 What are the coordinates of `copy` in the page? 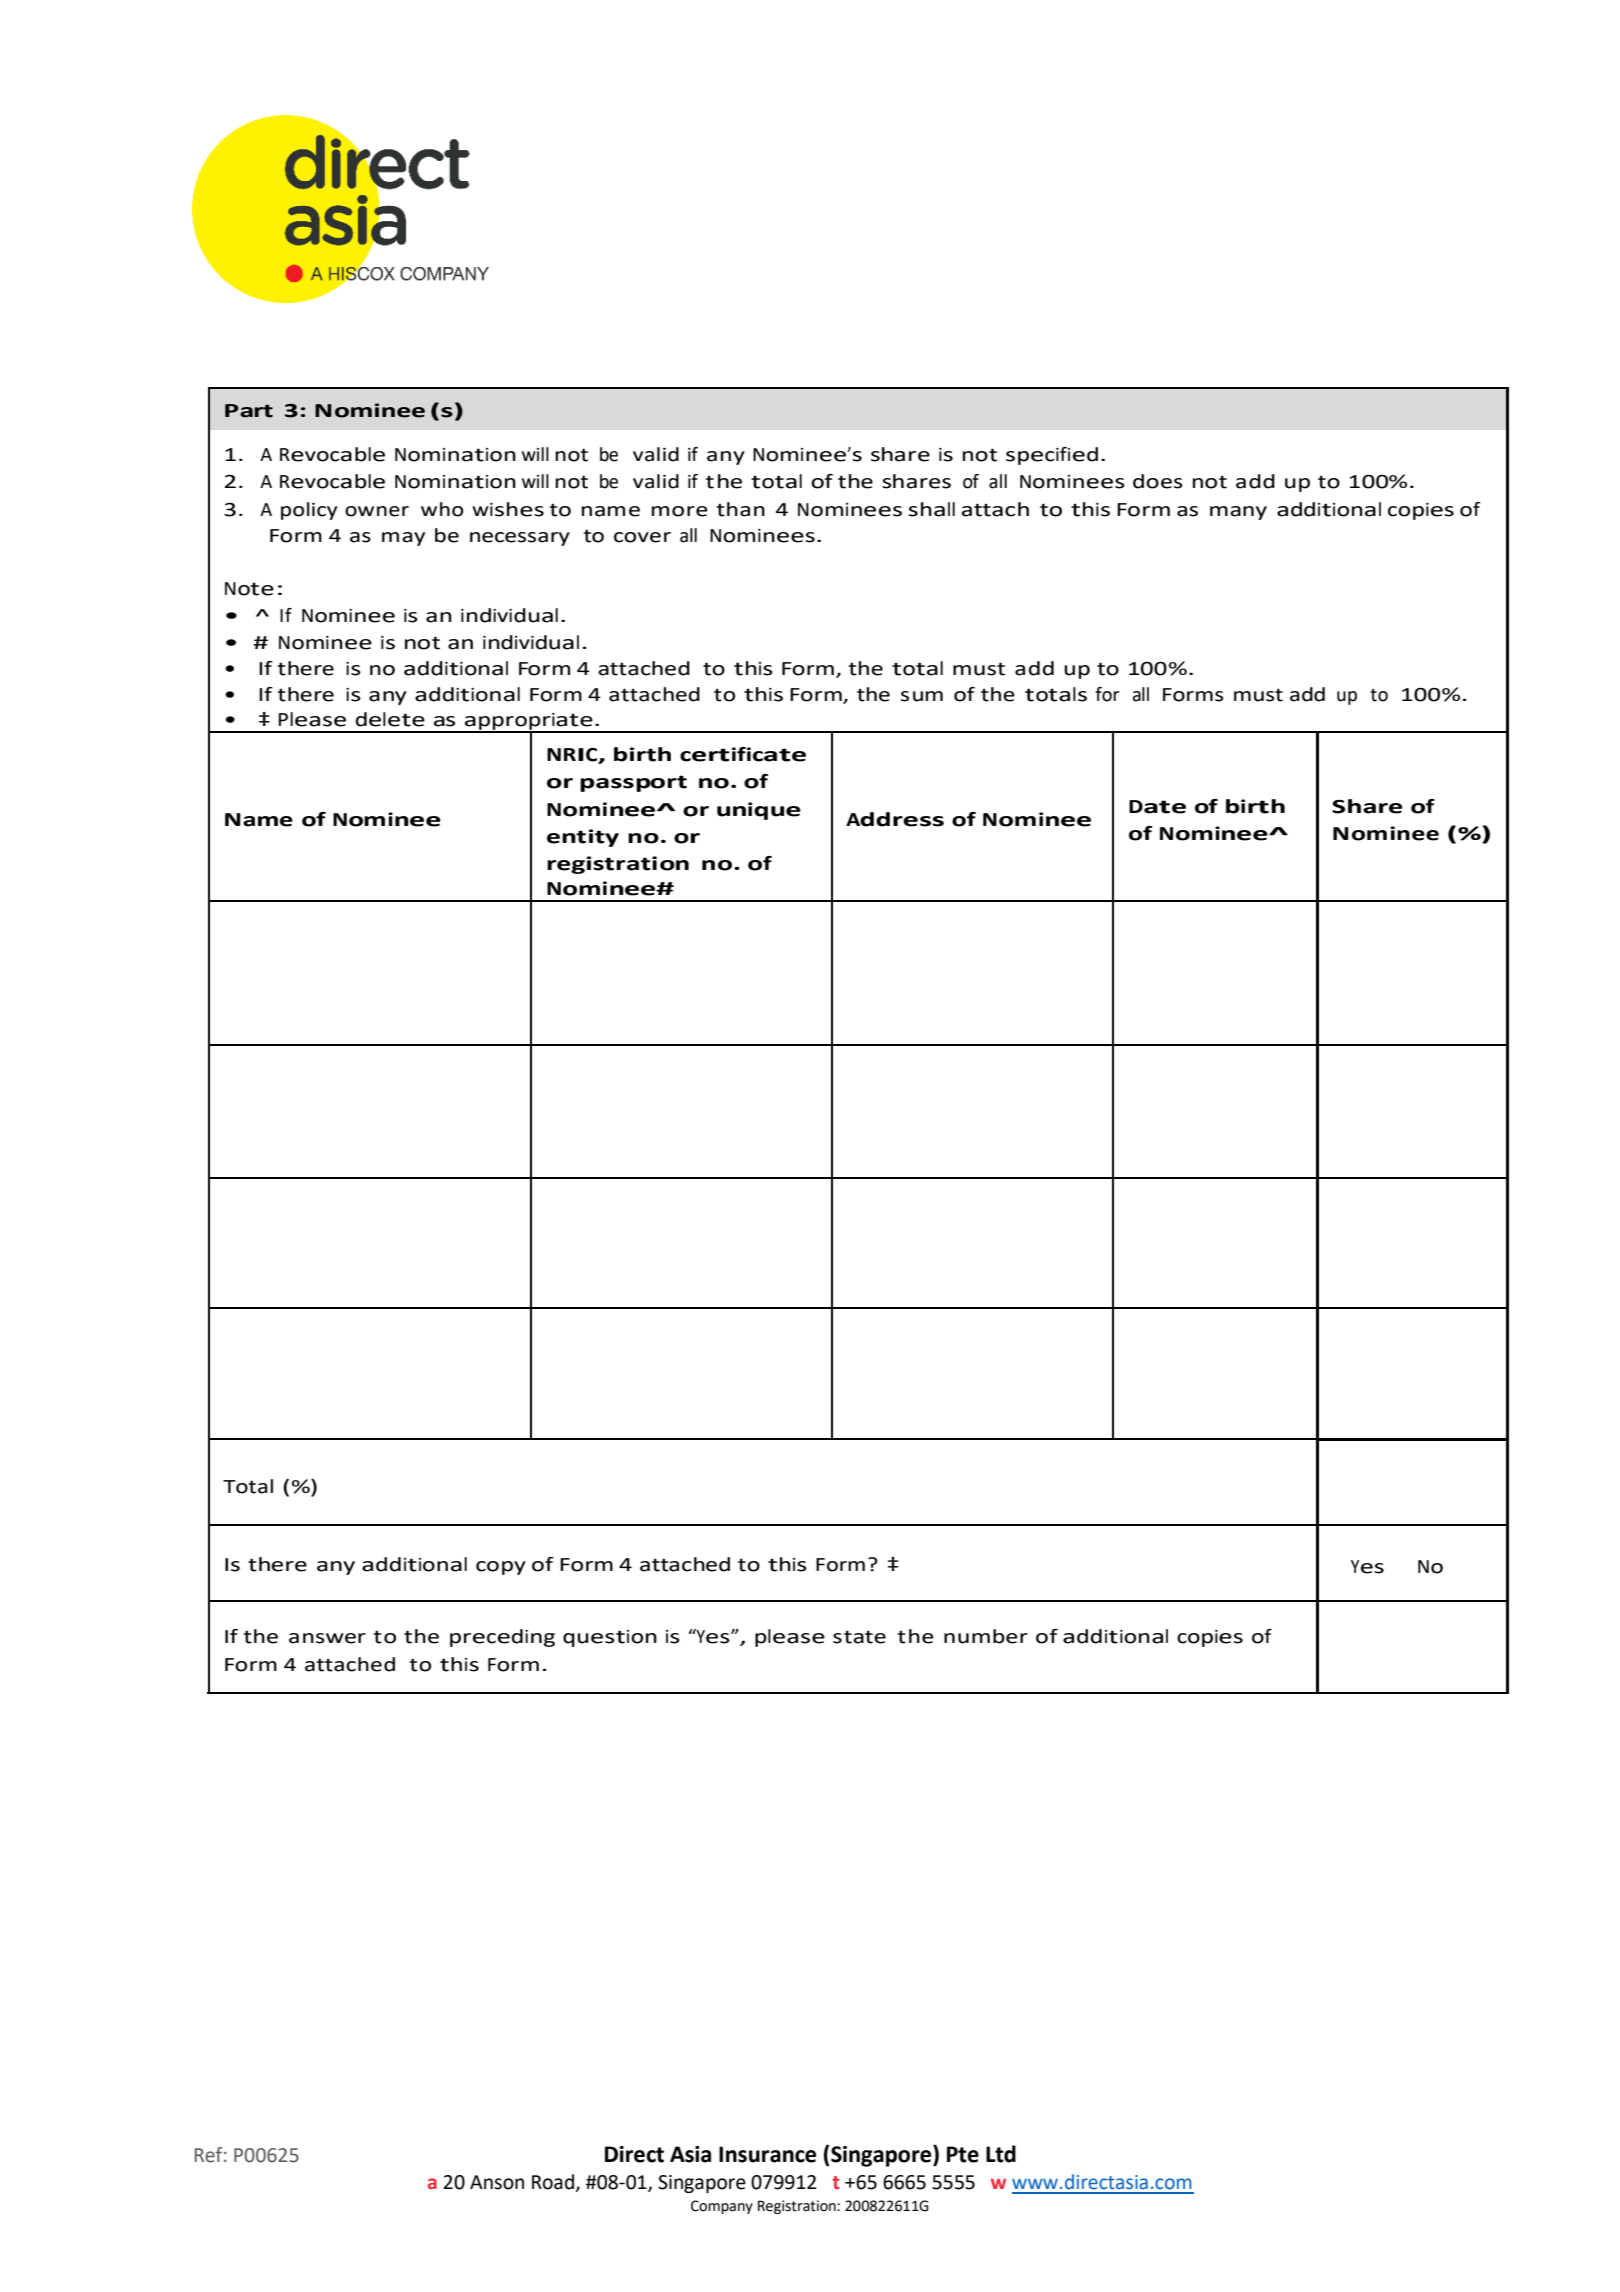 It's located at (501, 1568).
